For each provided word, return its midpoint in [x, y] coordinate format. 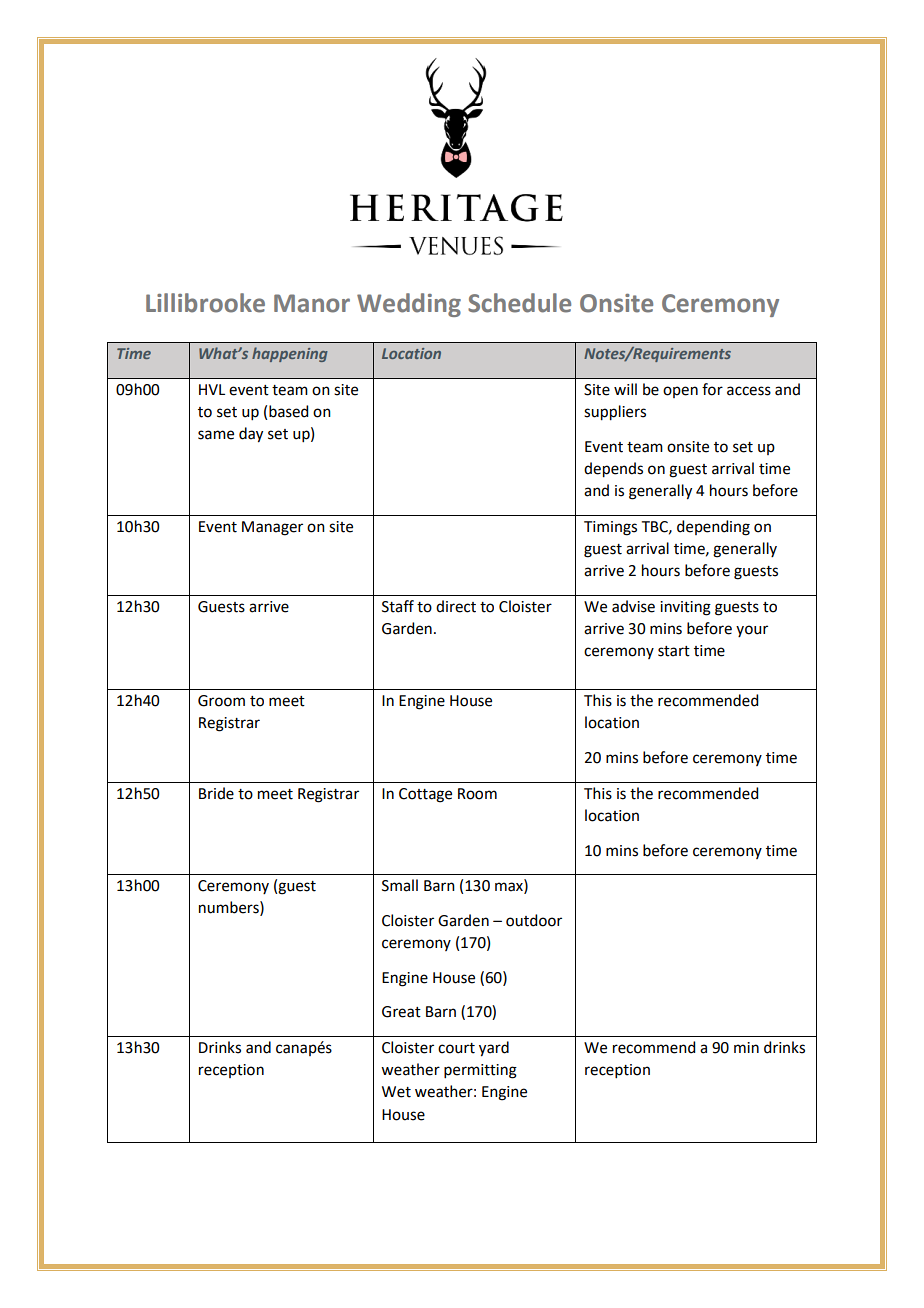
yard [494, 1049]
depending [713, 528]
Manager [272, 528]
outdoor [534, 920]
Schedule [519, 303]
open [680, 392]
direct [456, 606]
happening [290, 354]
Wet [396, 1092]
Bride [216, 793]
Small [400, 885]
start [674, 651]
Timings [610, 528]
